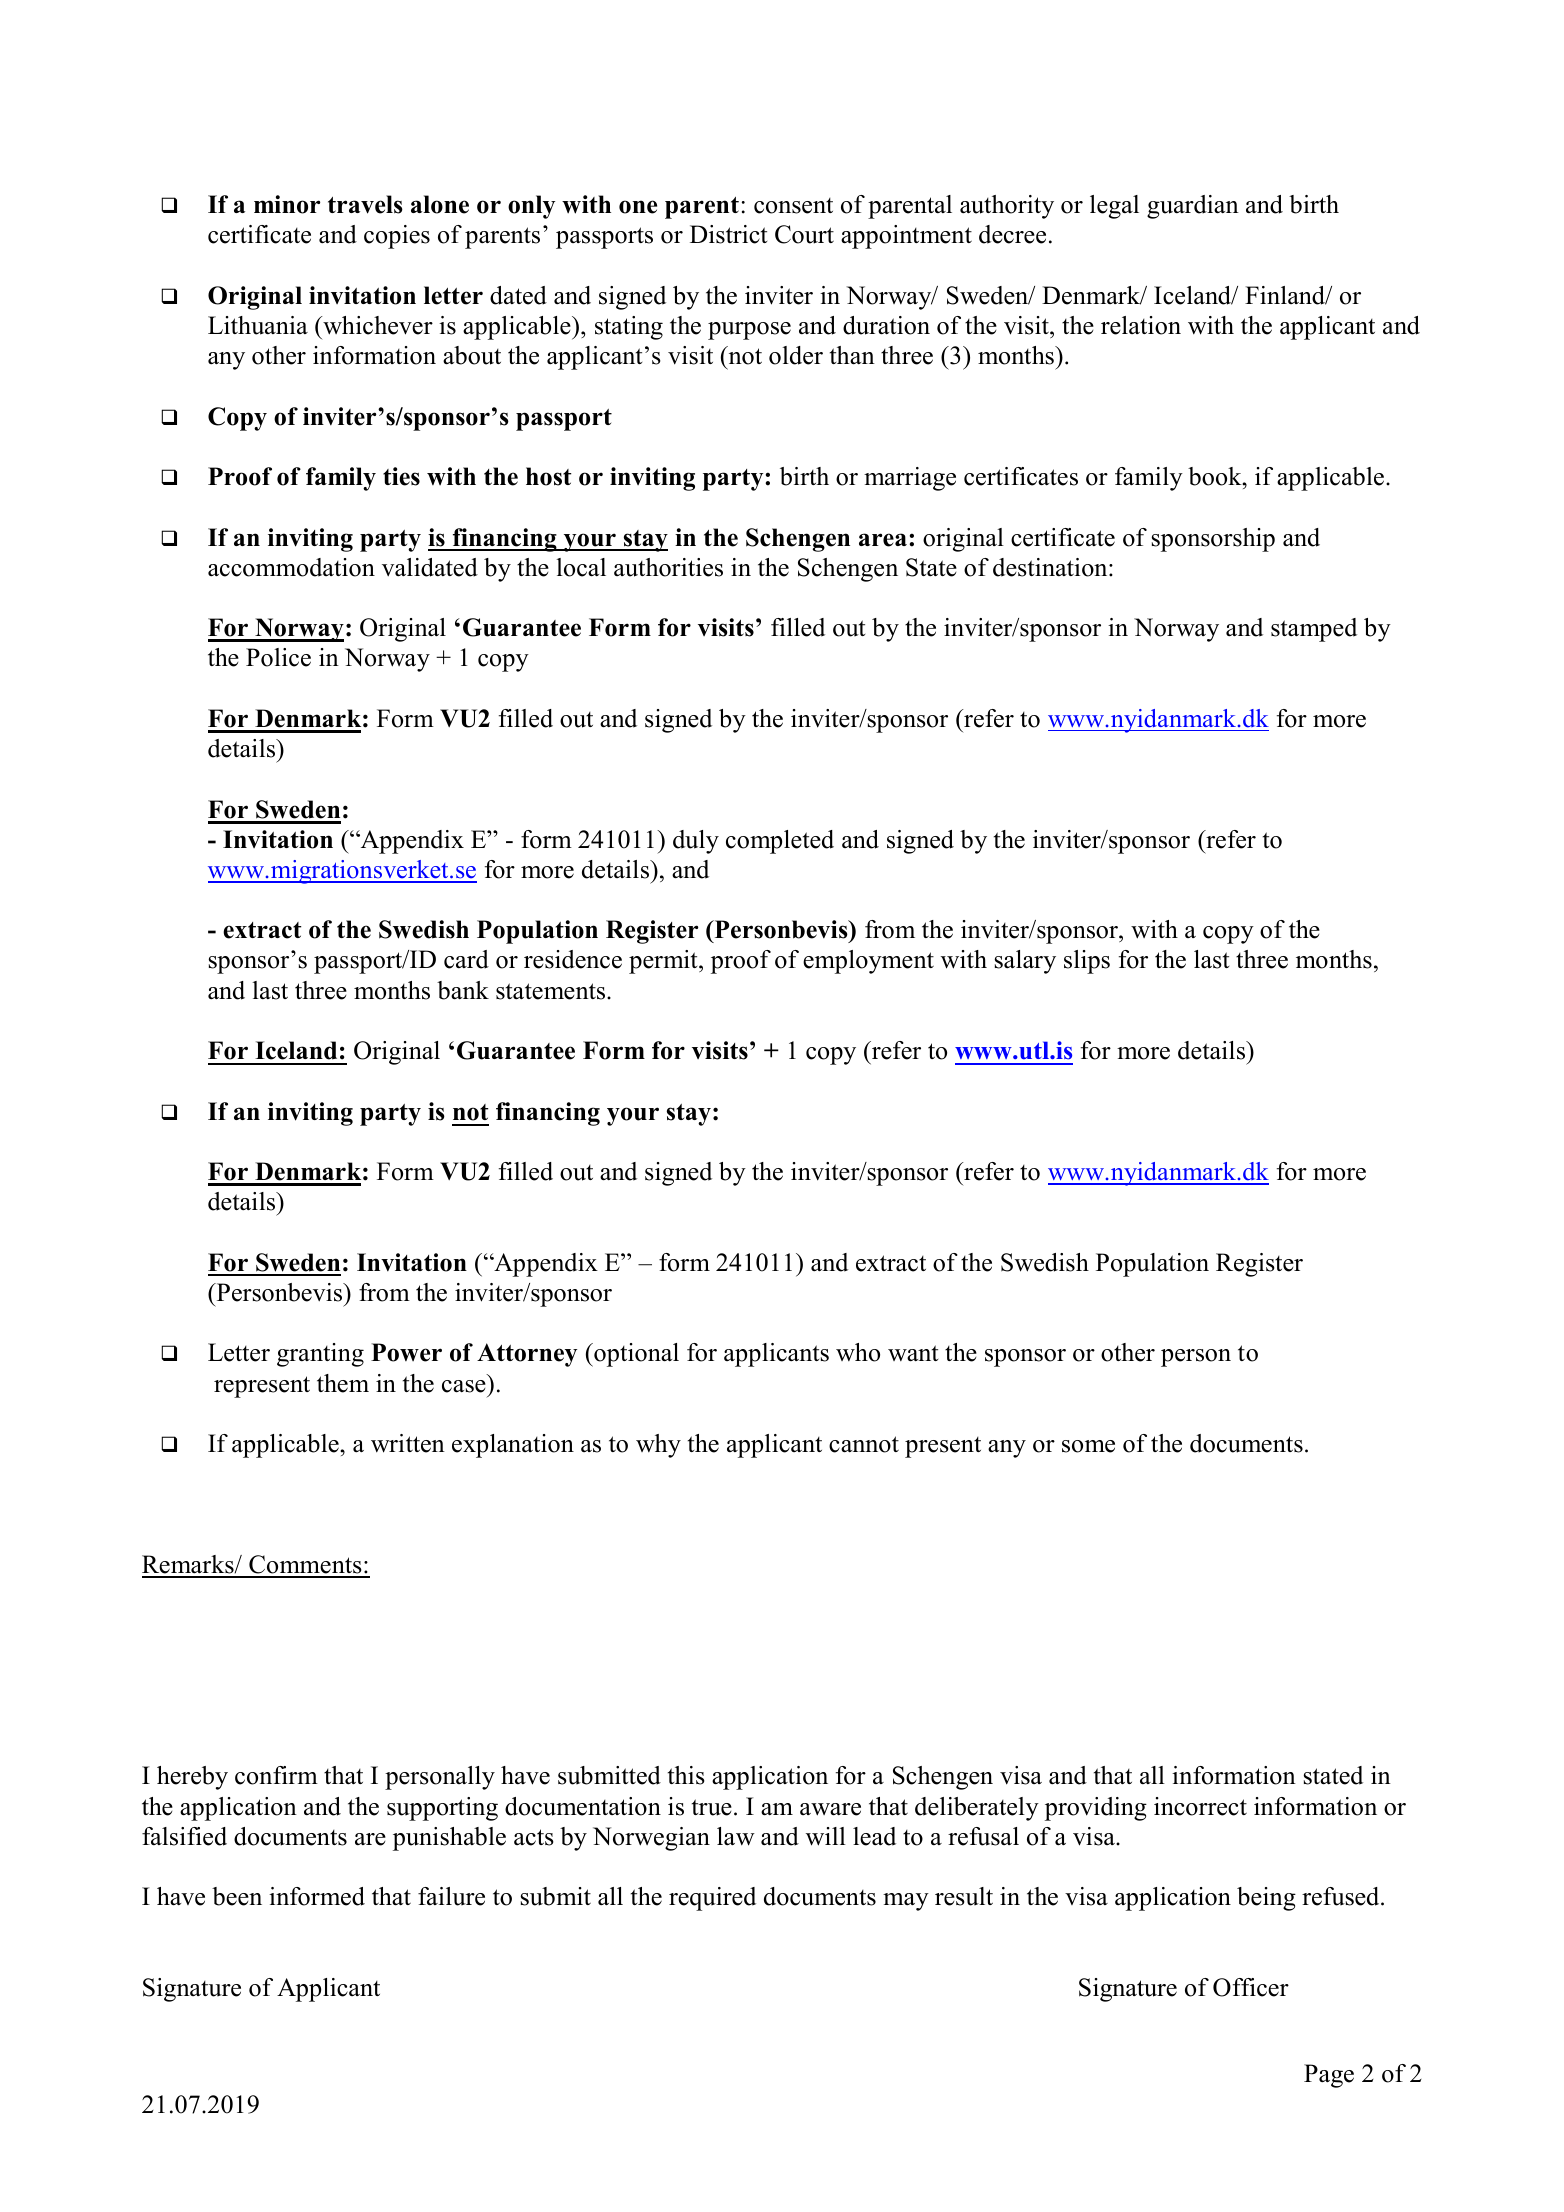  What do you see at coordinates (1087, 962) in the screenshot?
I see `slips` at bounding box center [1087, 962].
